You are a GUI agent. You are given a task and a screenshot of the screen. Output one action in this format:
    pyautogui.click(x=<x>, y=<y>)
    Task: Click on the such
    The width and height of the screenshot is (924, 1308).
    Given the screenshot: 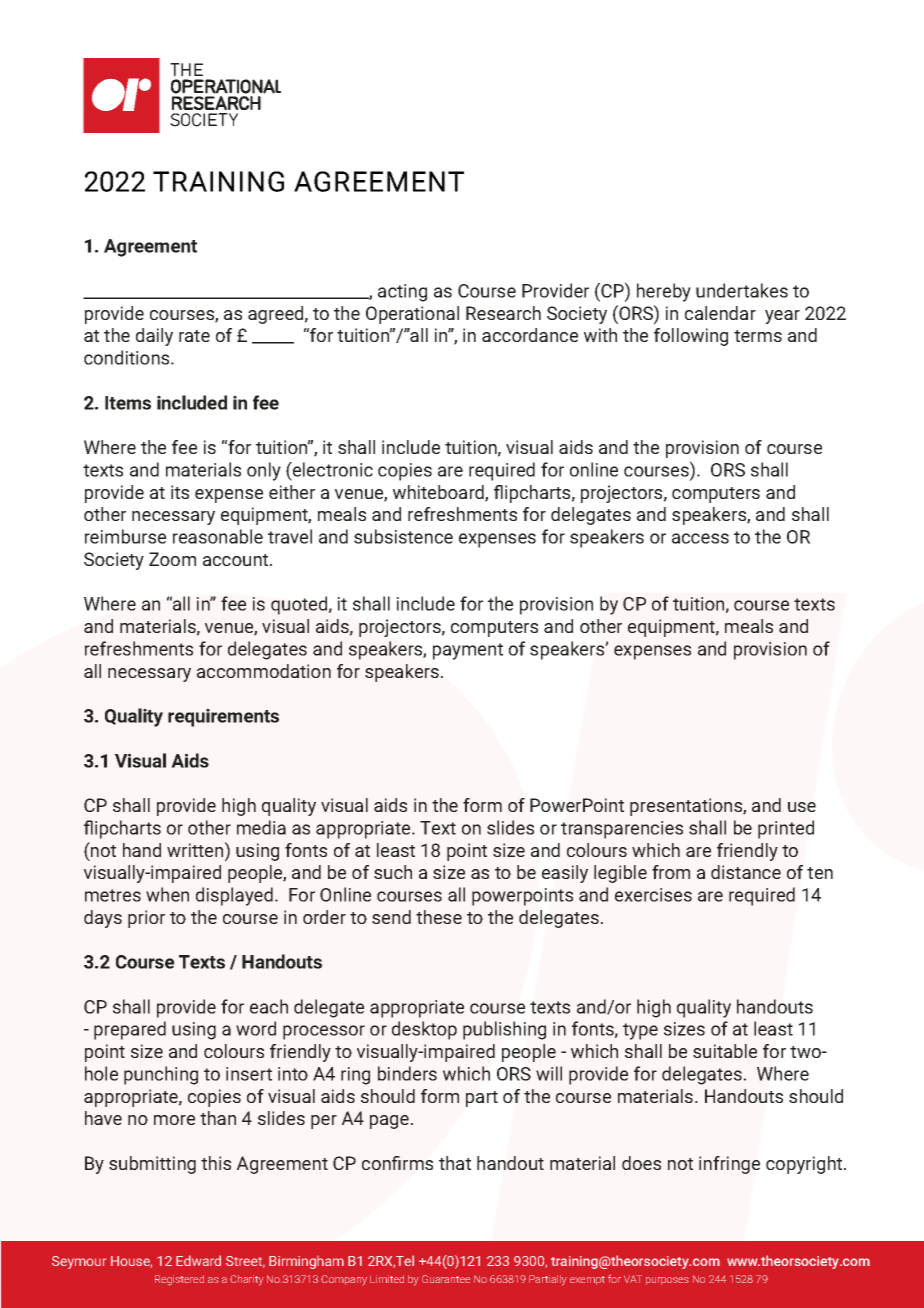 What is the action you would take?
    pyautogui.click(x=393, y=872)
